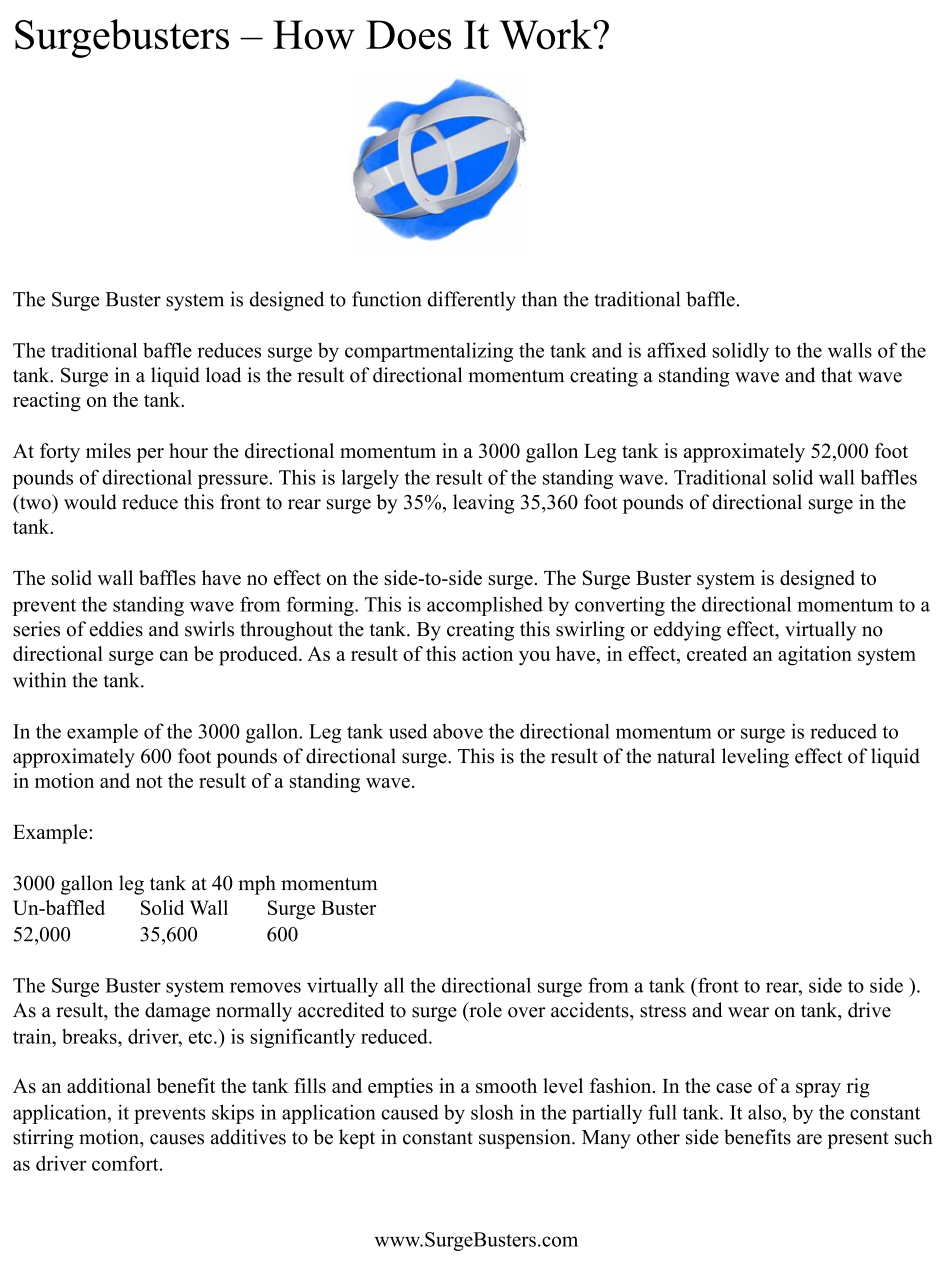  Describe the element at coordinates (815, 656) in the page. I see `agitation` at that location.
